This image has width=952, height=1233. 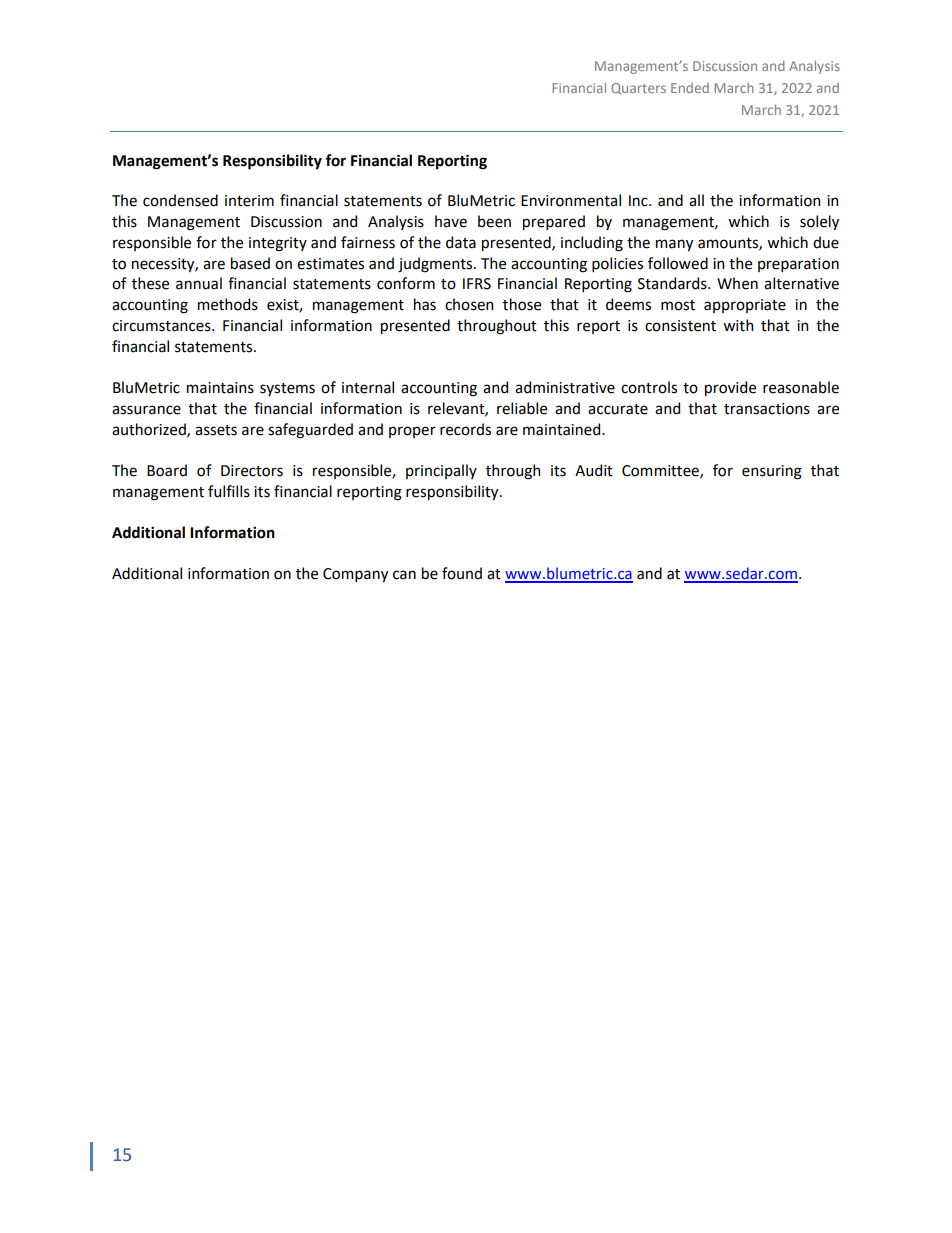 What do you see at coordinates (465, 429) in the image?
I see `records` at bounding box center [465, 429].
